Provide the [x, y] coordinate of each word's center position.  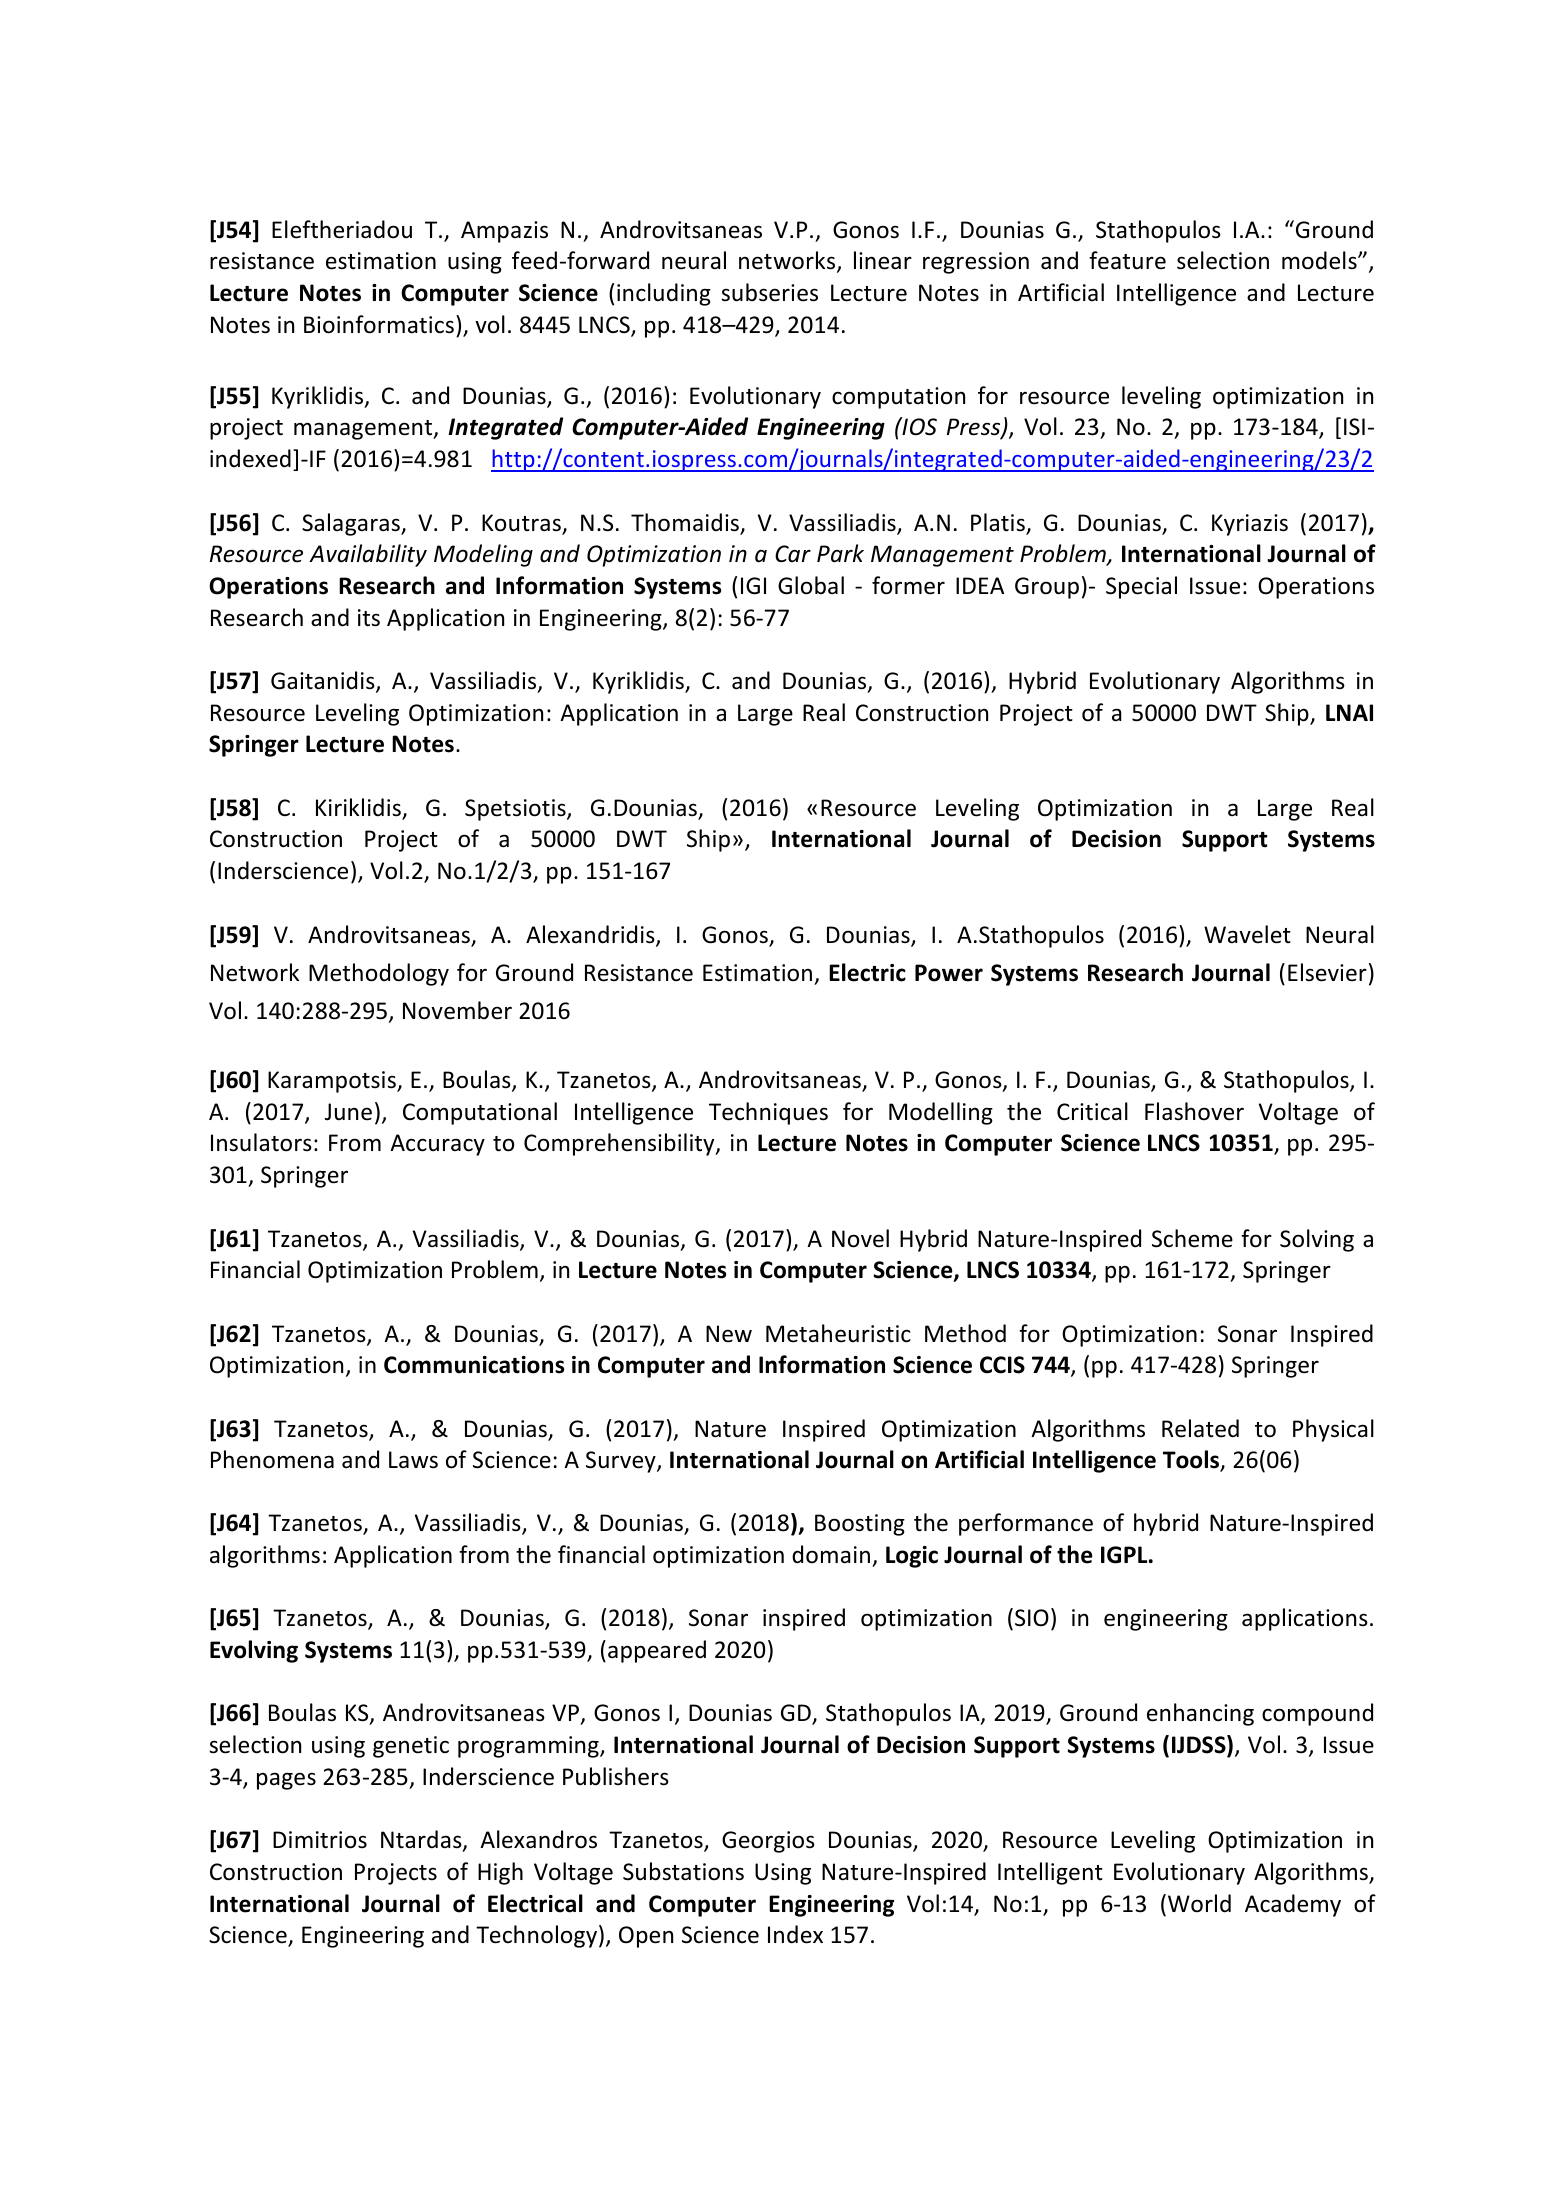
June [348, 1112]
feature [1127, 260]
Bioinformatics [379, 324]
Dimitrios [320, 1840]
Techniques [768, 1113]
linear [883, 260]
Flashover [1194, 1111]
